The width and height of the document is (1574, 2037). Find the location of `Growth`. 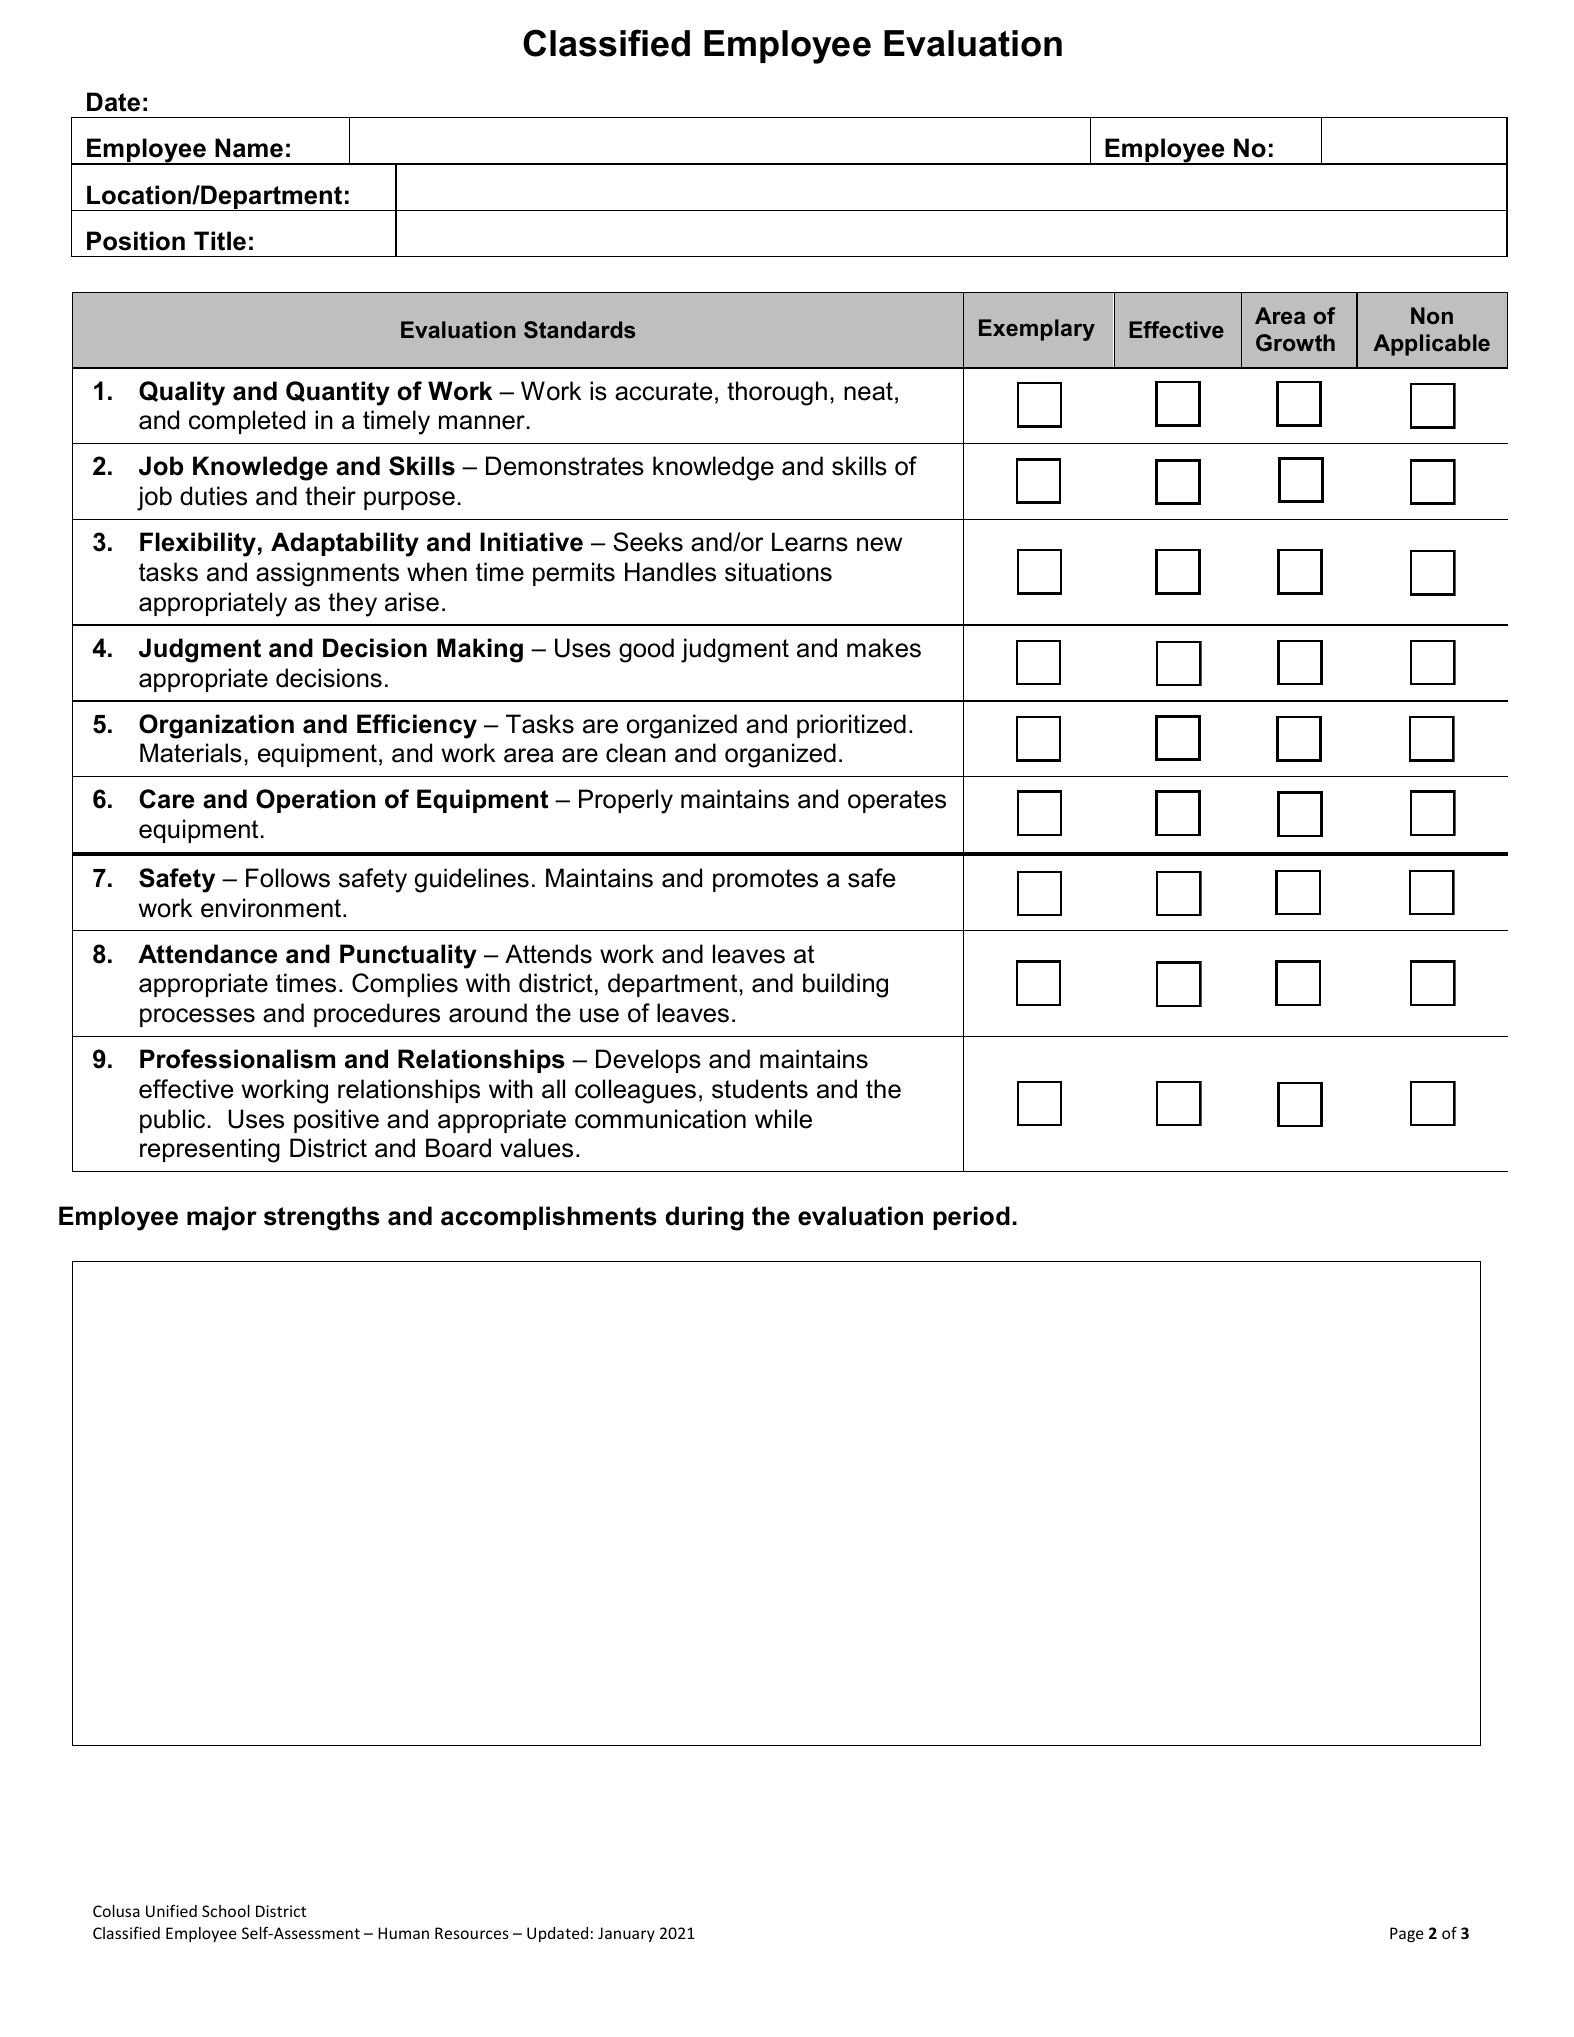

Growth is located at coordinates (1295, 343).
